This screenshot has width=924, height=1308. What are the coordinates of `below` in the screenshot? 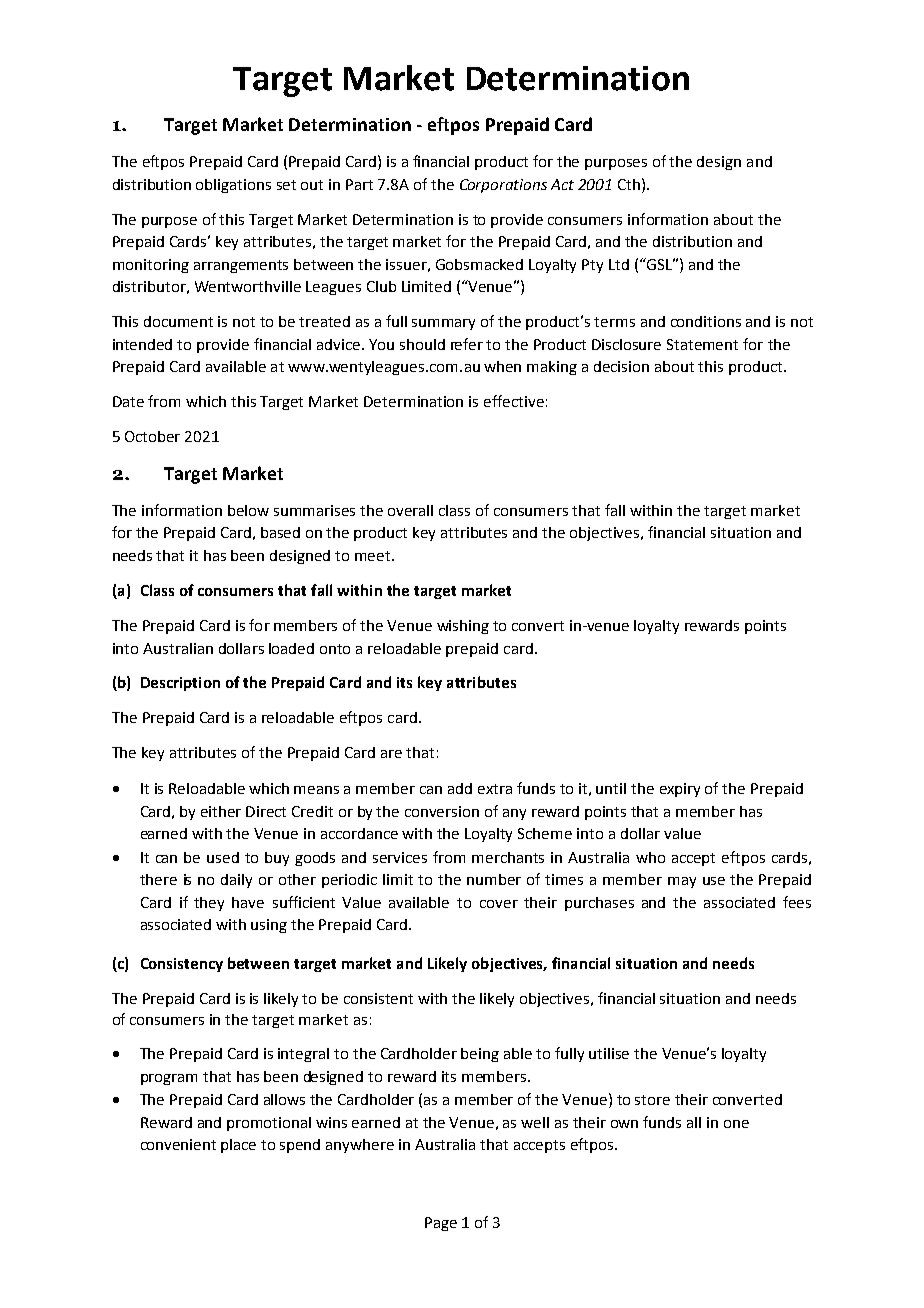 It's located at (248, 510).
